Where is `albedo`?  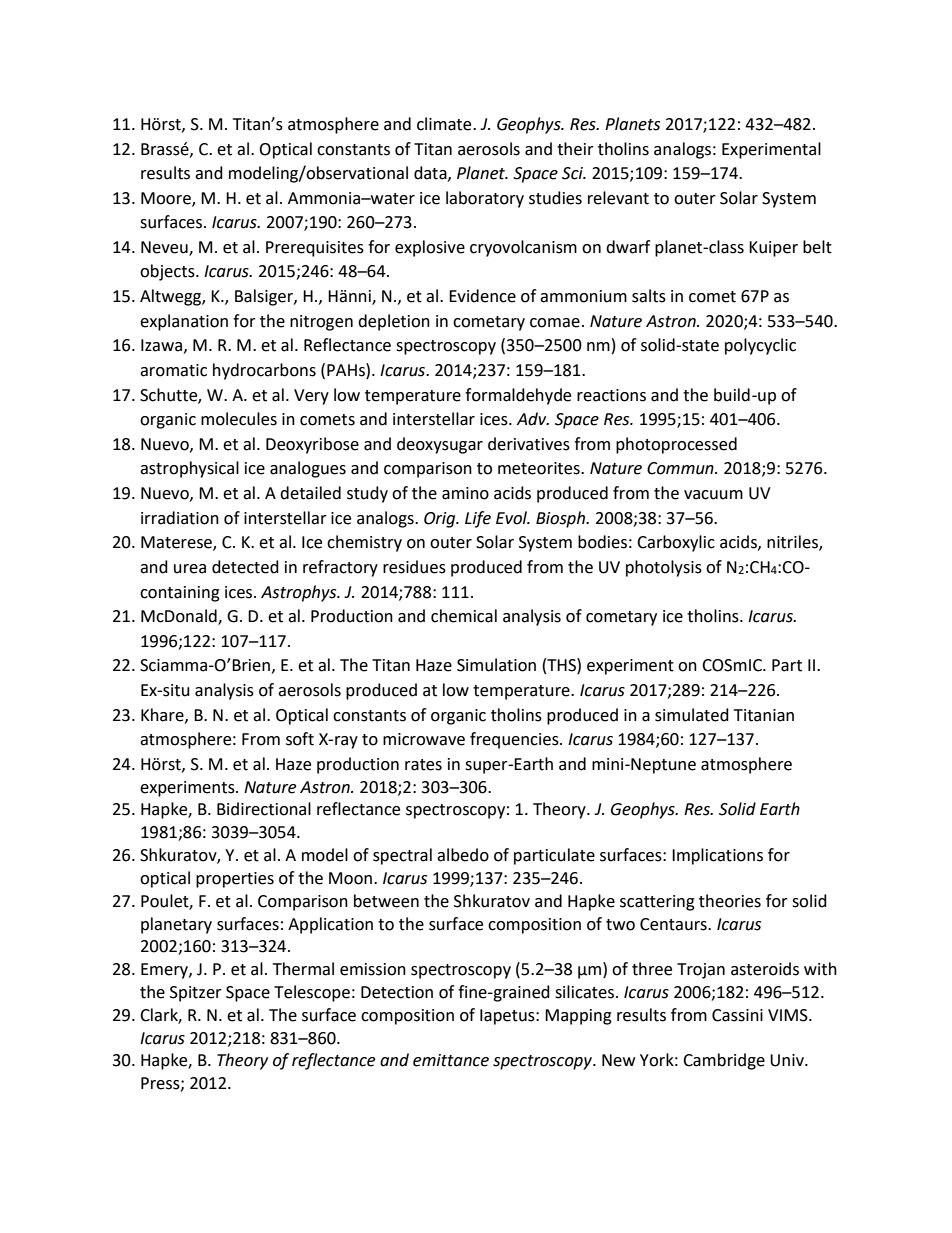 albedo is located at coordinates (463, 855).
